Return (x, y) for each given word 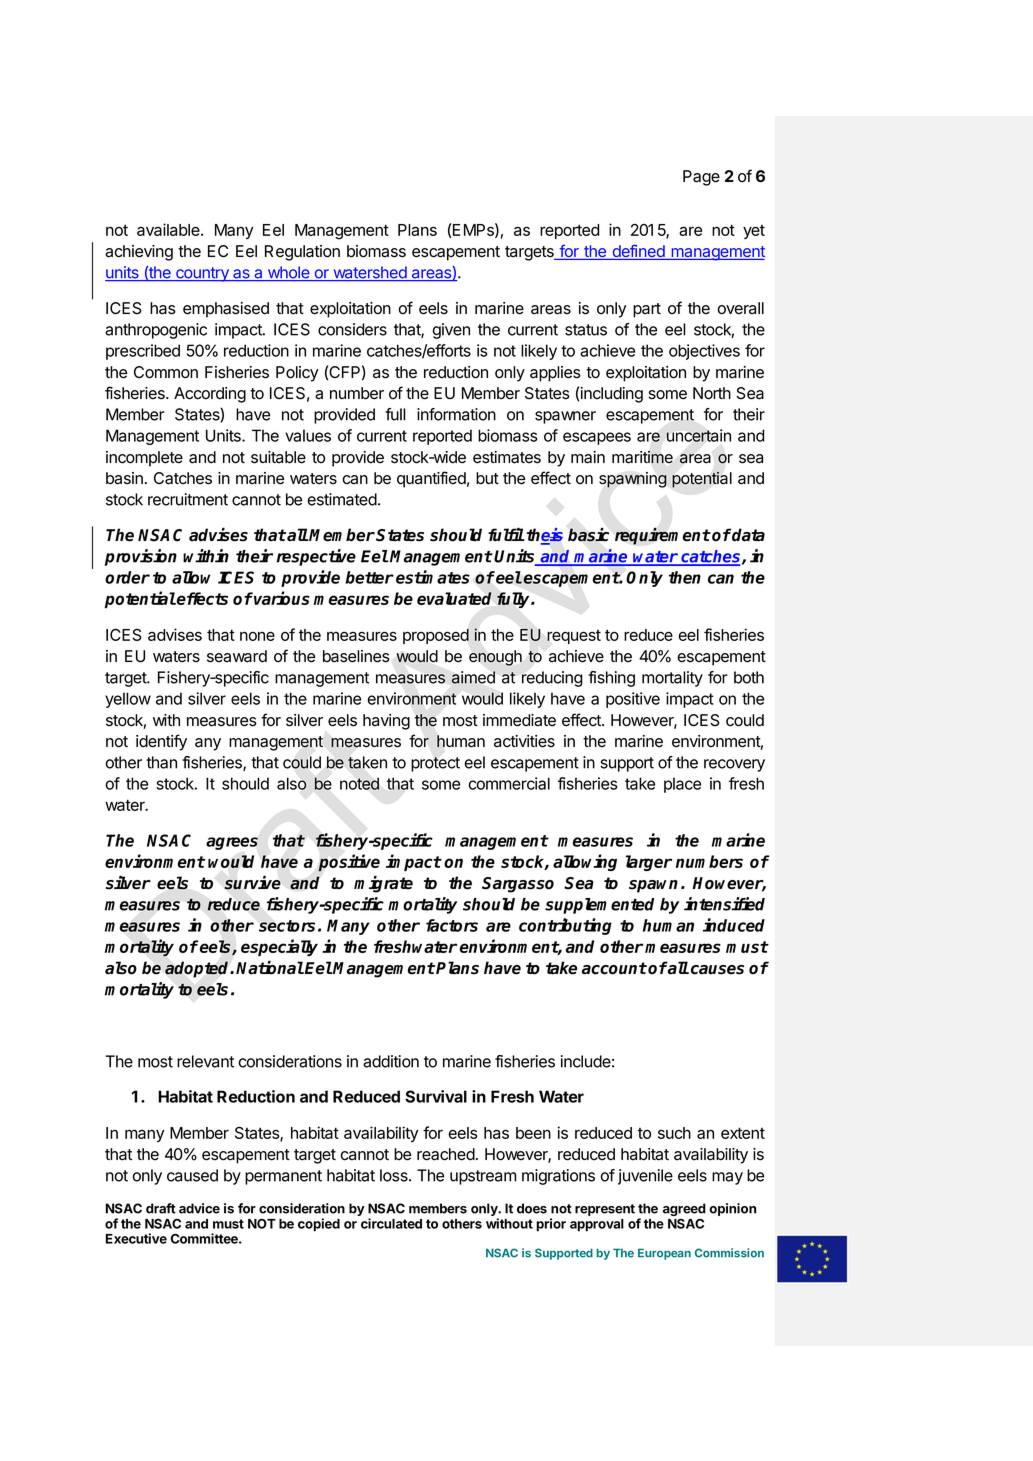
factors (452, 925)
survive (252, 883)
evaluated (454, 598)
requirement (663, 536)
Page (701, 178)
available (169, 229)
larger (649, 863)
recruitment (188, 499)
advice (199, 1208)
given (451, 331)
